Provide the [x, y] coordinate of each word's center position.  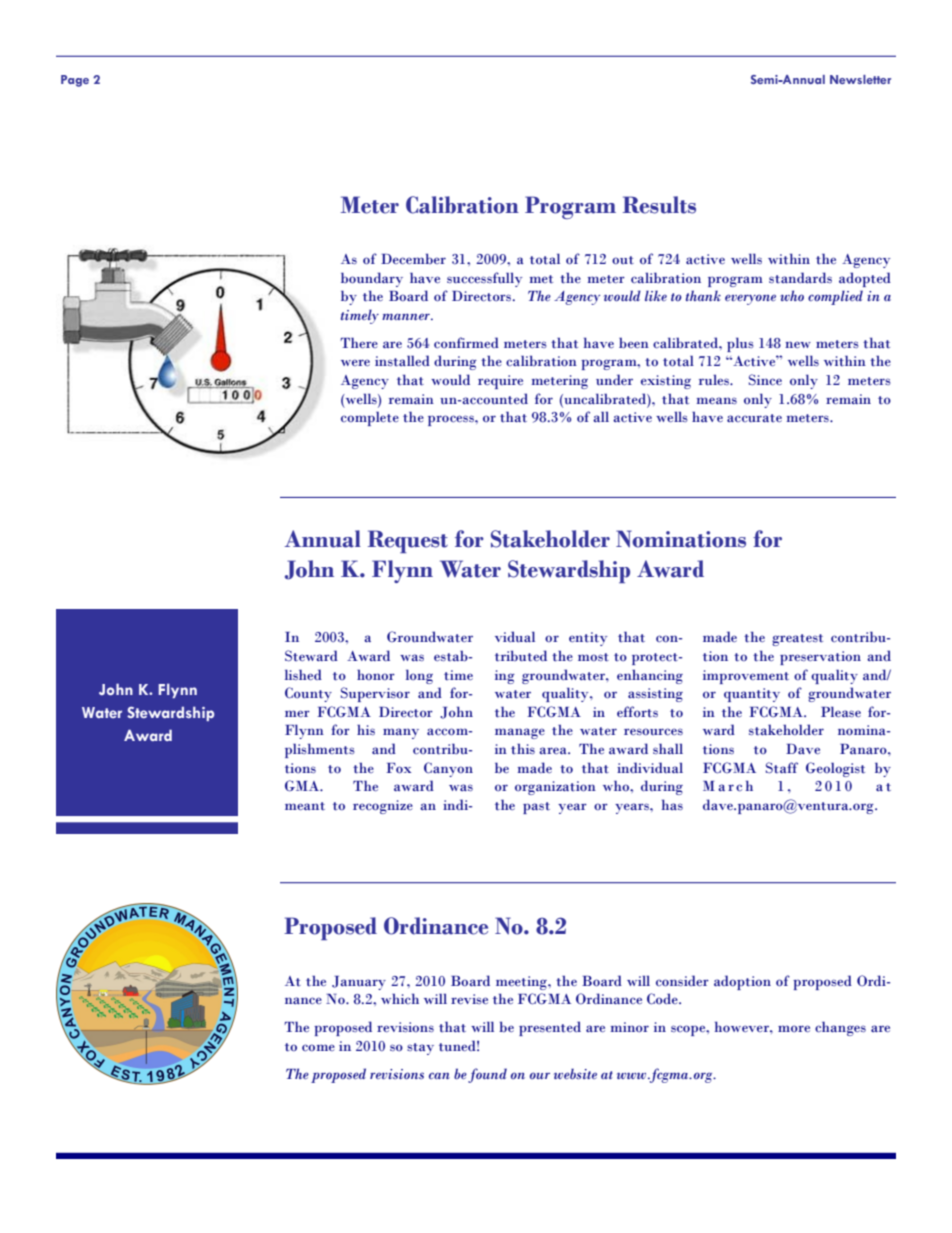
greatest [797, 640]
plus [740, 344]
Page [75, 81]
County [308, 694]
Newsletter [860, 79]
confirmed [466, 343]
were [355, 362]
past [536, 808]
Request [408, 541]
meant [305, 806]
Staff [782, 768]
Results [659, 205]
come [318, 1048]
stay [420, 1049]
